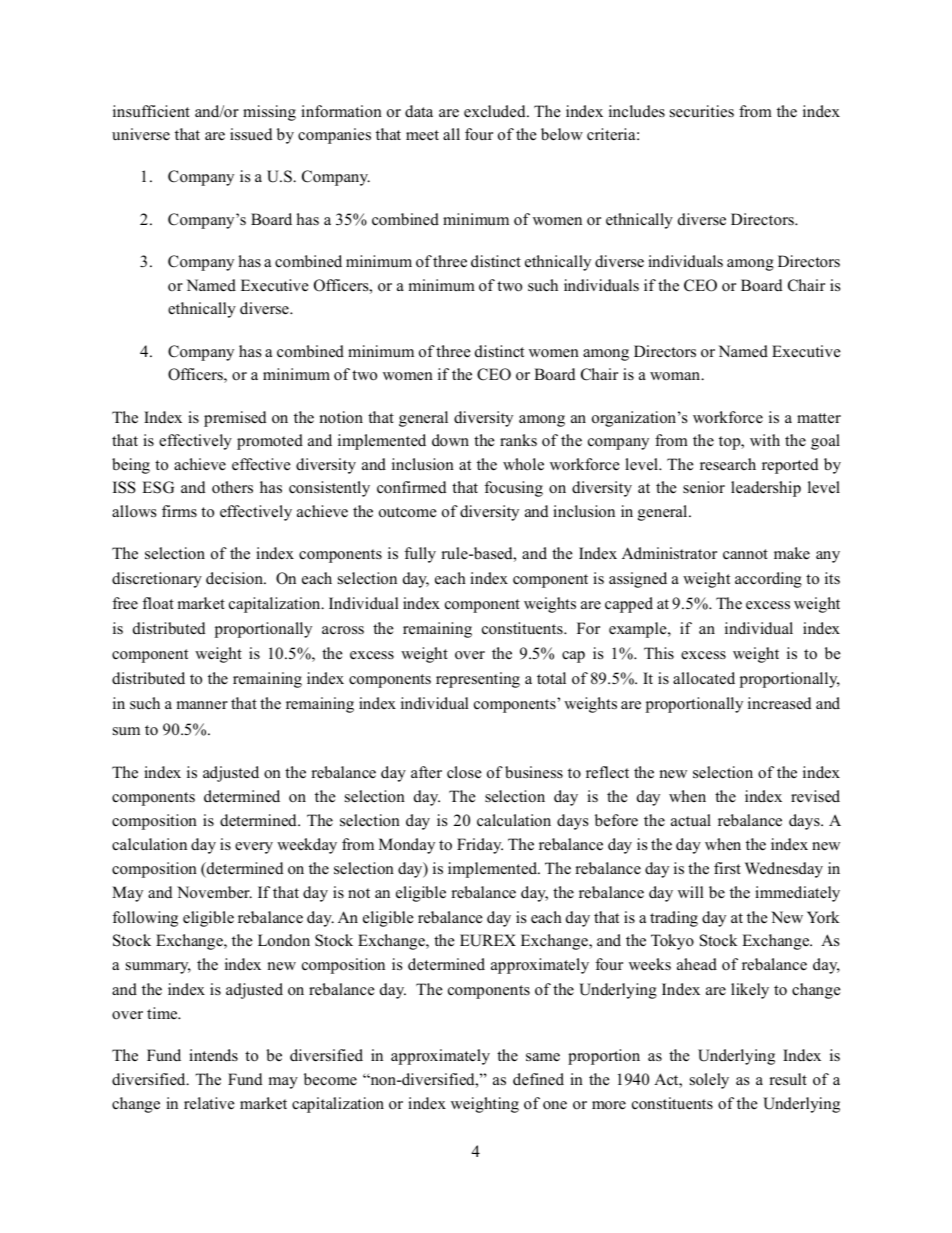 Image resolution: width=952 pixels, height=1233 pixels. Describe the element at coordinates (538, 1079) in the image. I see `defined` at that location.
